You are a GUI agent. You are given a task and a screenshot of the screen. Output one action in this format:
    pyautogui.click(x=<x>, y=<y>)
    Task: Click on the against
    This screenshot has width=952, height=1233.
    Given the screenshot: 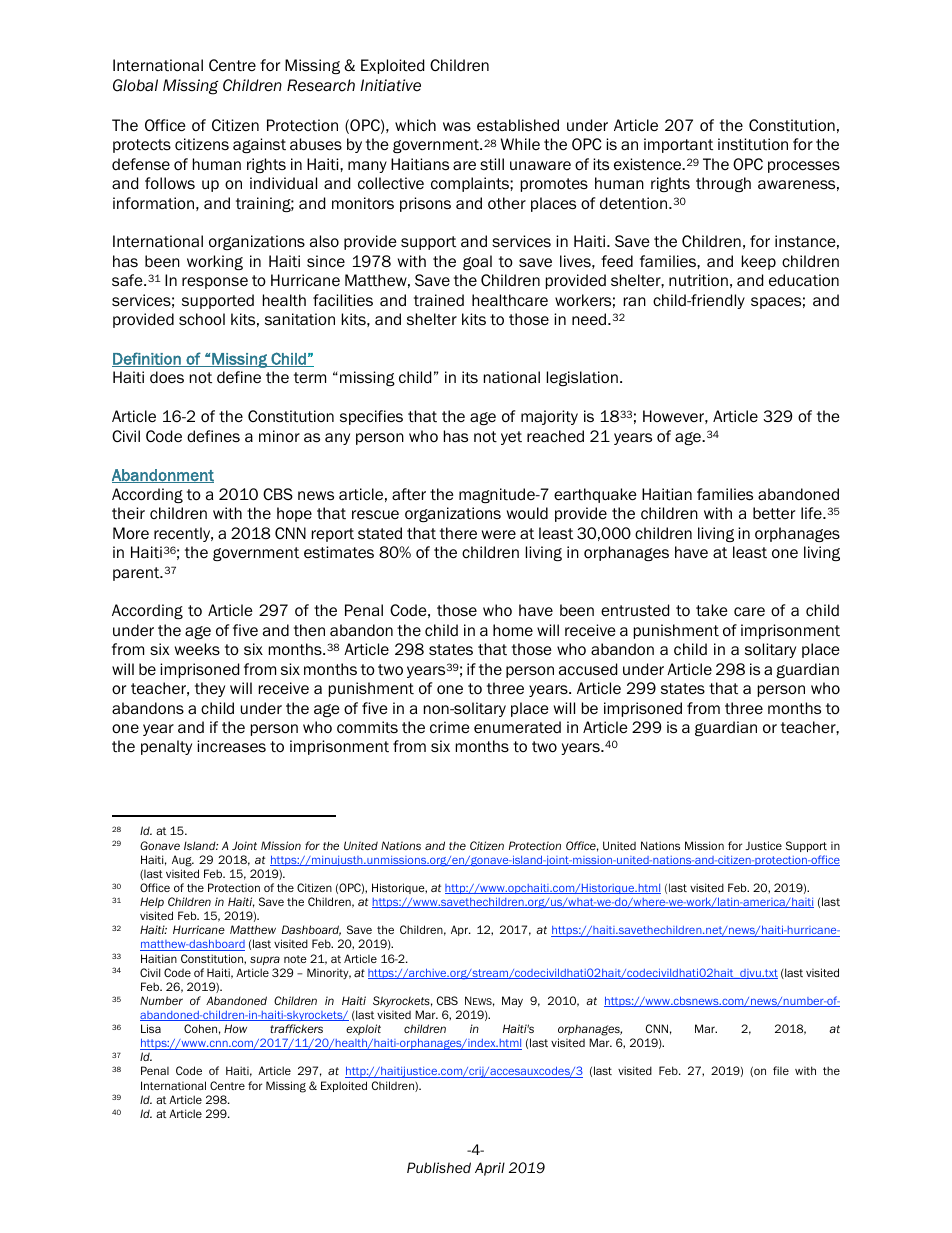 What is the action you would take?
    pyautogui.click(x=259, y=145)
